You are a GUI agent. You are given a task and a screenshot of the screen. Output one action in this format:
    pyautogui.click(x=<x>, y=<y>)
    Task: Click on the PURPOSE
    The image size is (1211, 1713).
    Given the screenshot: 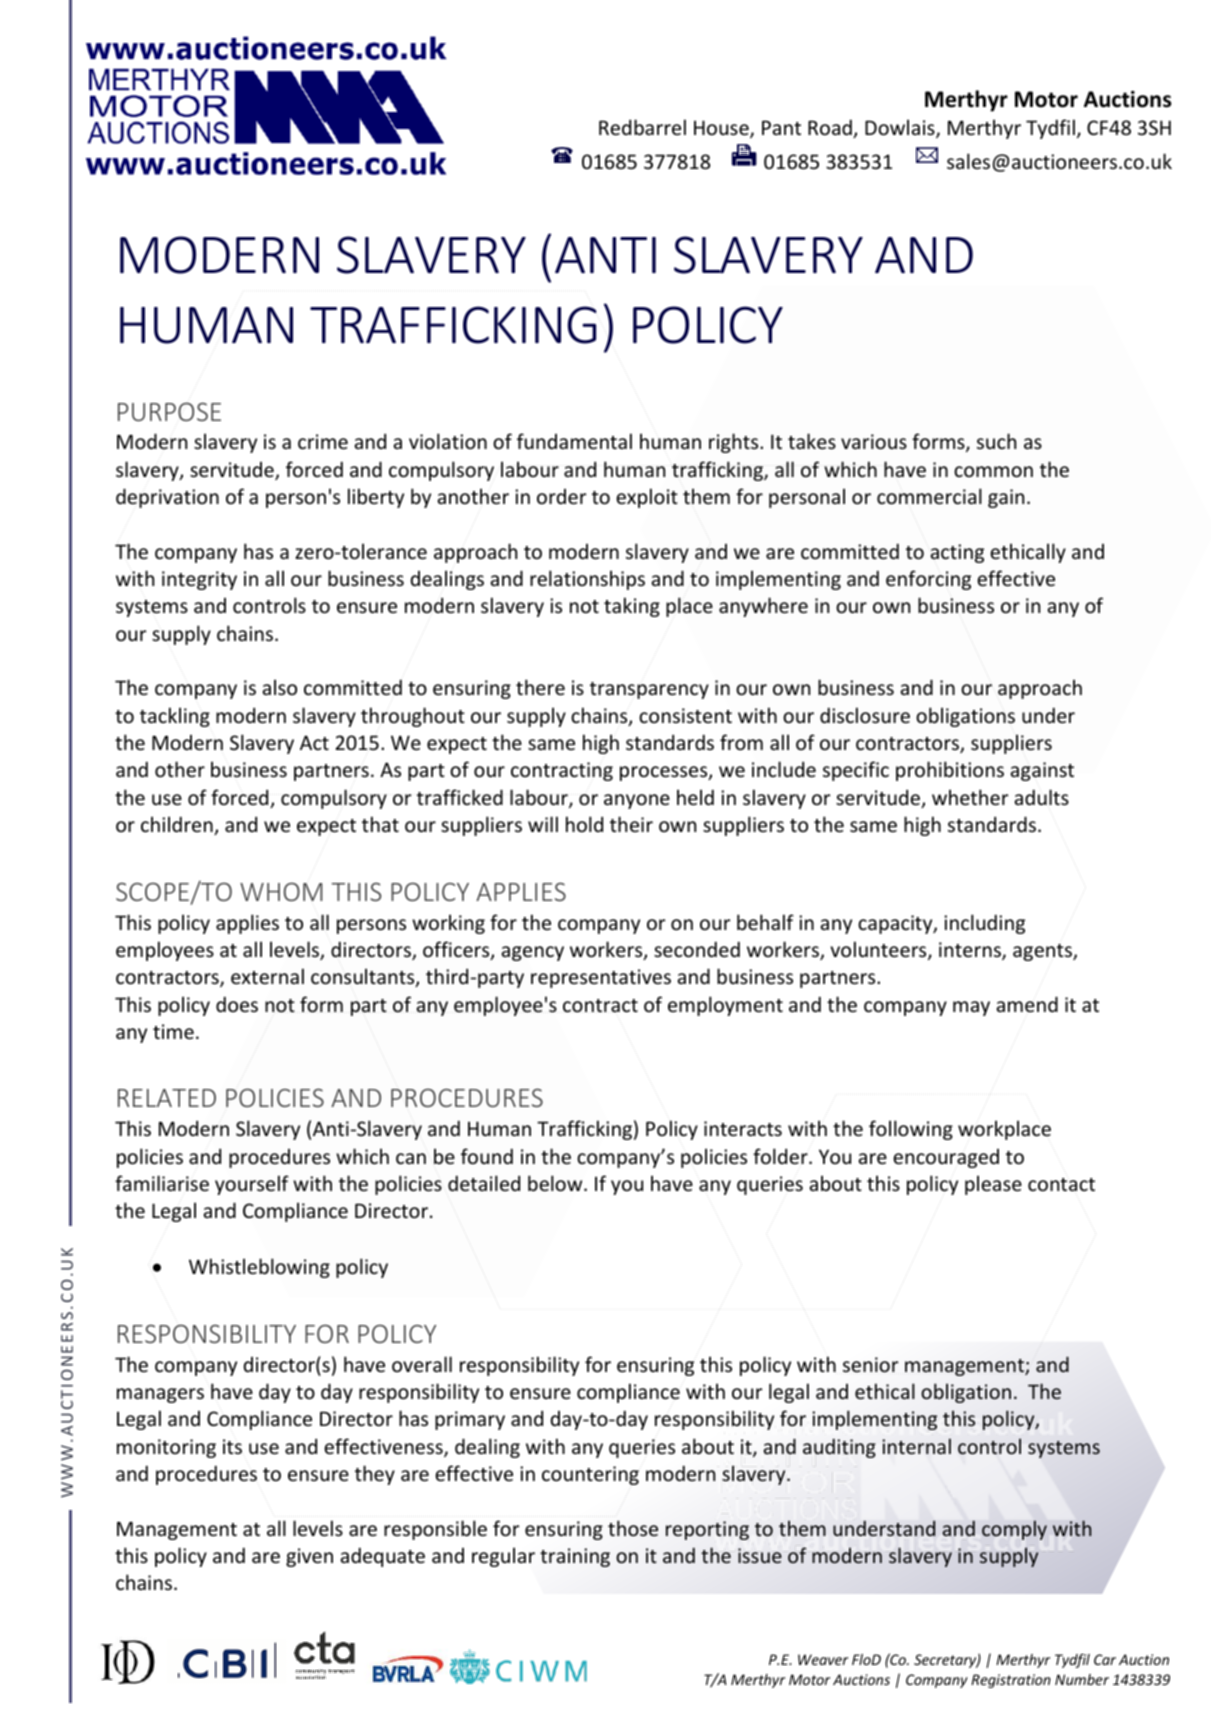 What is the action you would take?
    pyautogui.click(x=169, y=411)
